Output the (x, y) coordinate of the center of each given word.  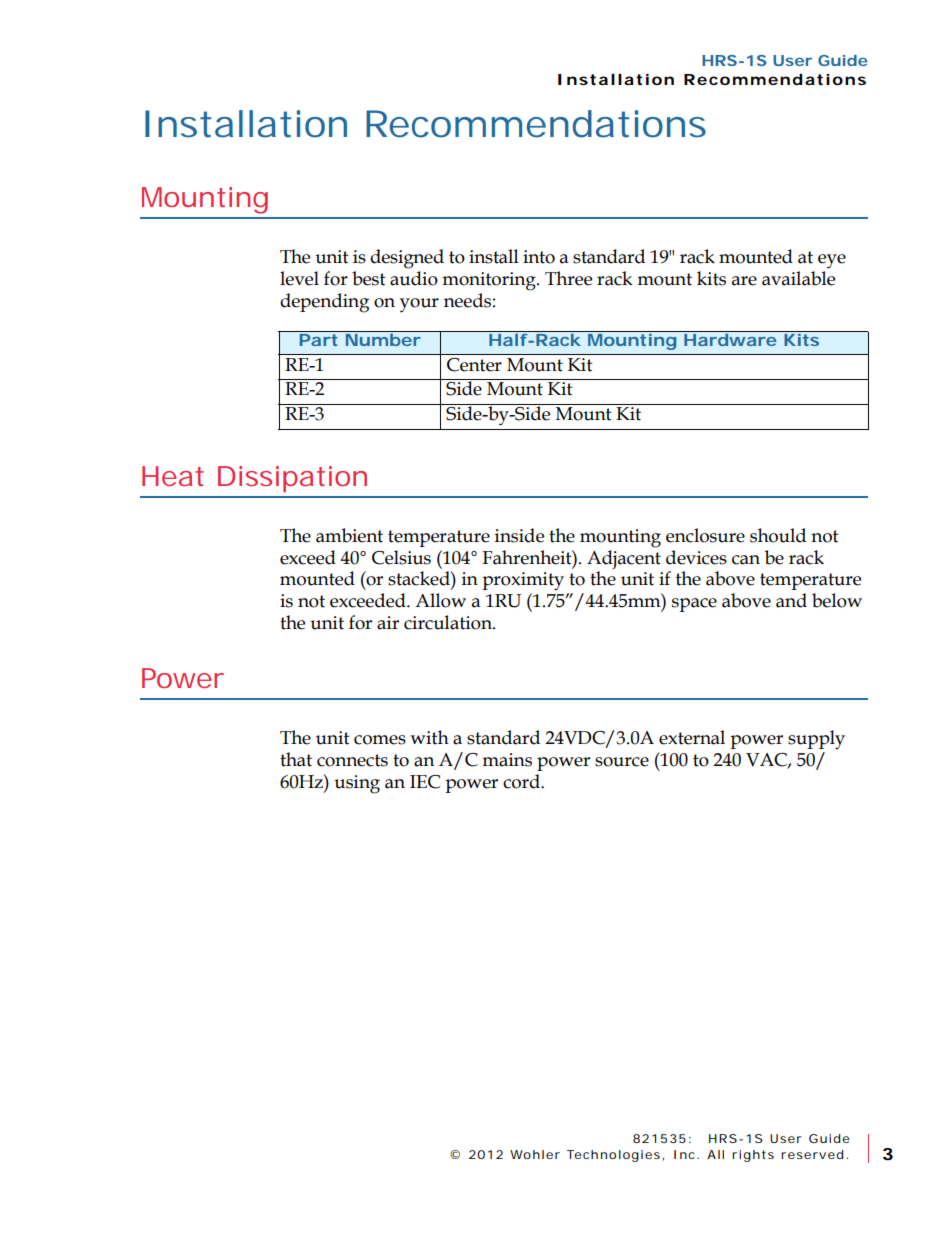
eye (832, 261)
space (694, 605)
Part (318, 338)
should (778, 535)
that (296, 759)
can (746, 560)
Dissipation (292, 479)
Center (474, 365)
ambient (349, 535)
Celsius (401, 557)
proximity (523, 581)
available (798, 278)
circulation (449, 622)
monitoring (490, 281)
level (299, 278)
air (388, 623)
